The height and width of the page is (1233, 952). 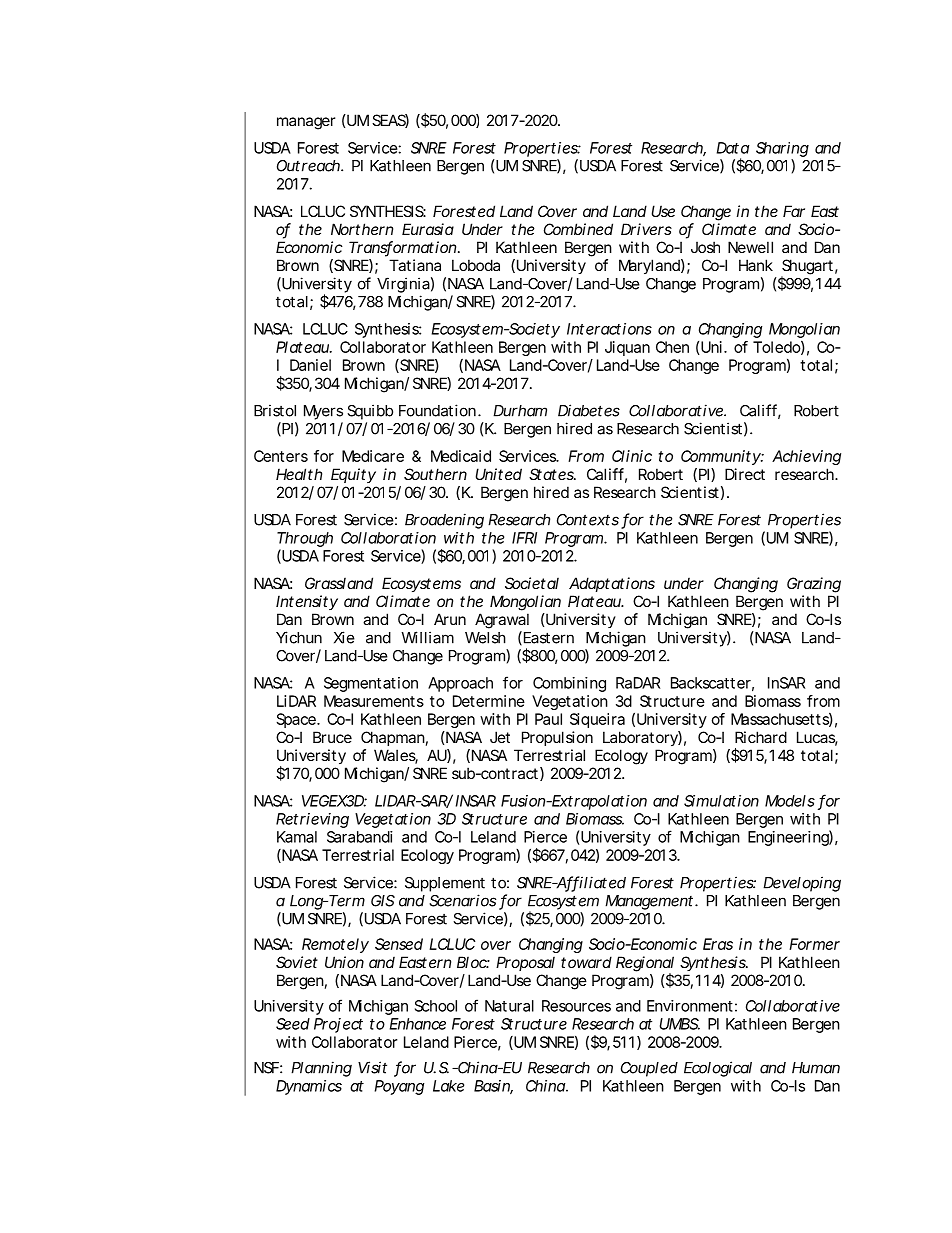 What do you see at coordinates (371, 684) in the page?
I see `Segmentation` at bounding box center [371, 684].
